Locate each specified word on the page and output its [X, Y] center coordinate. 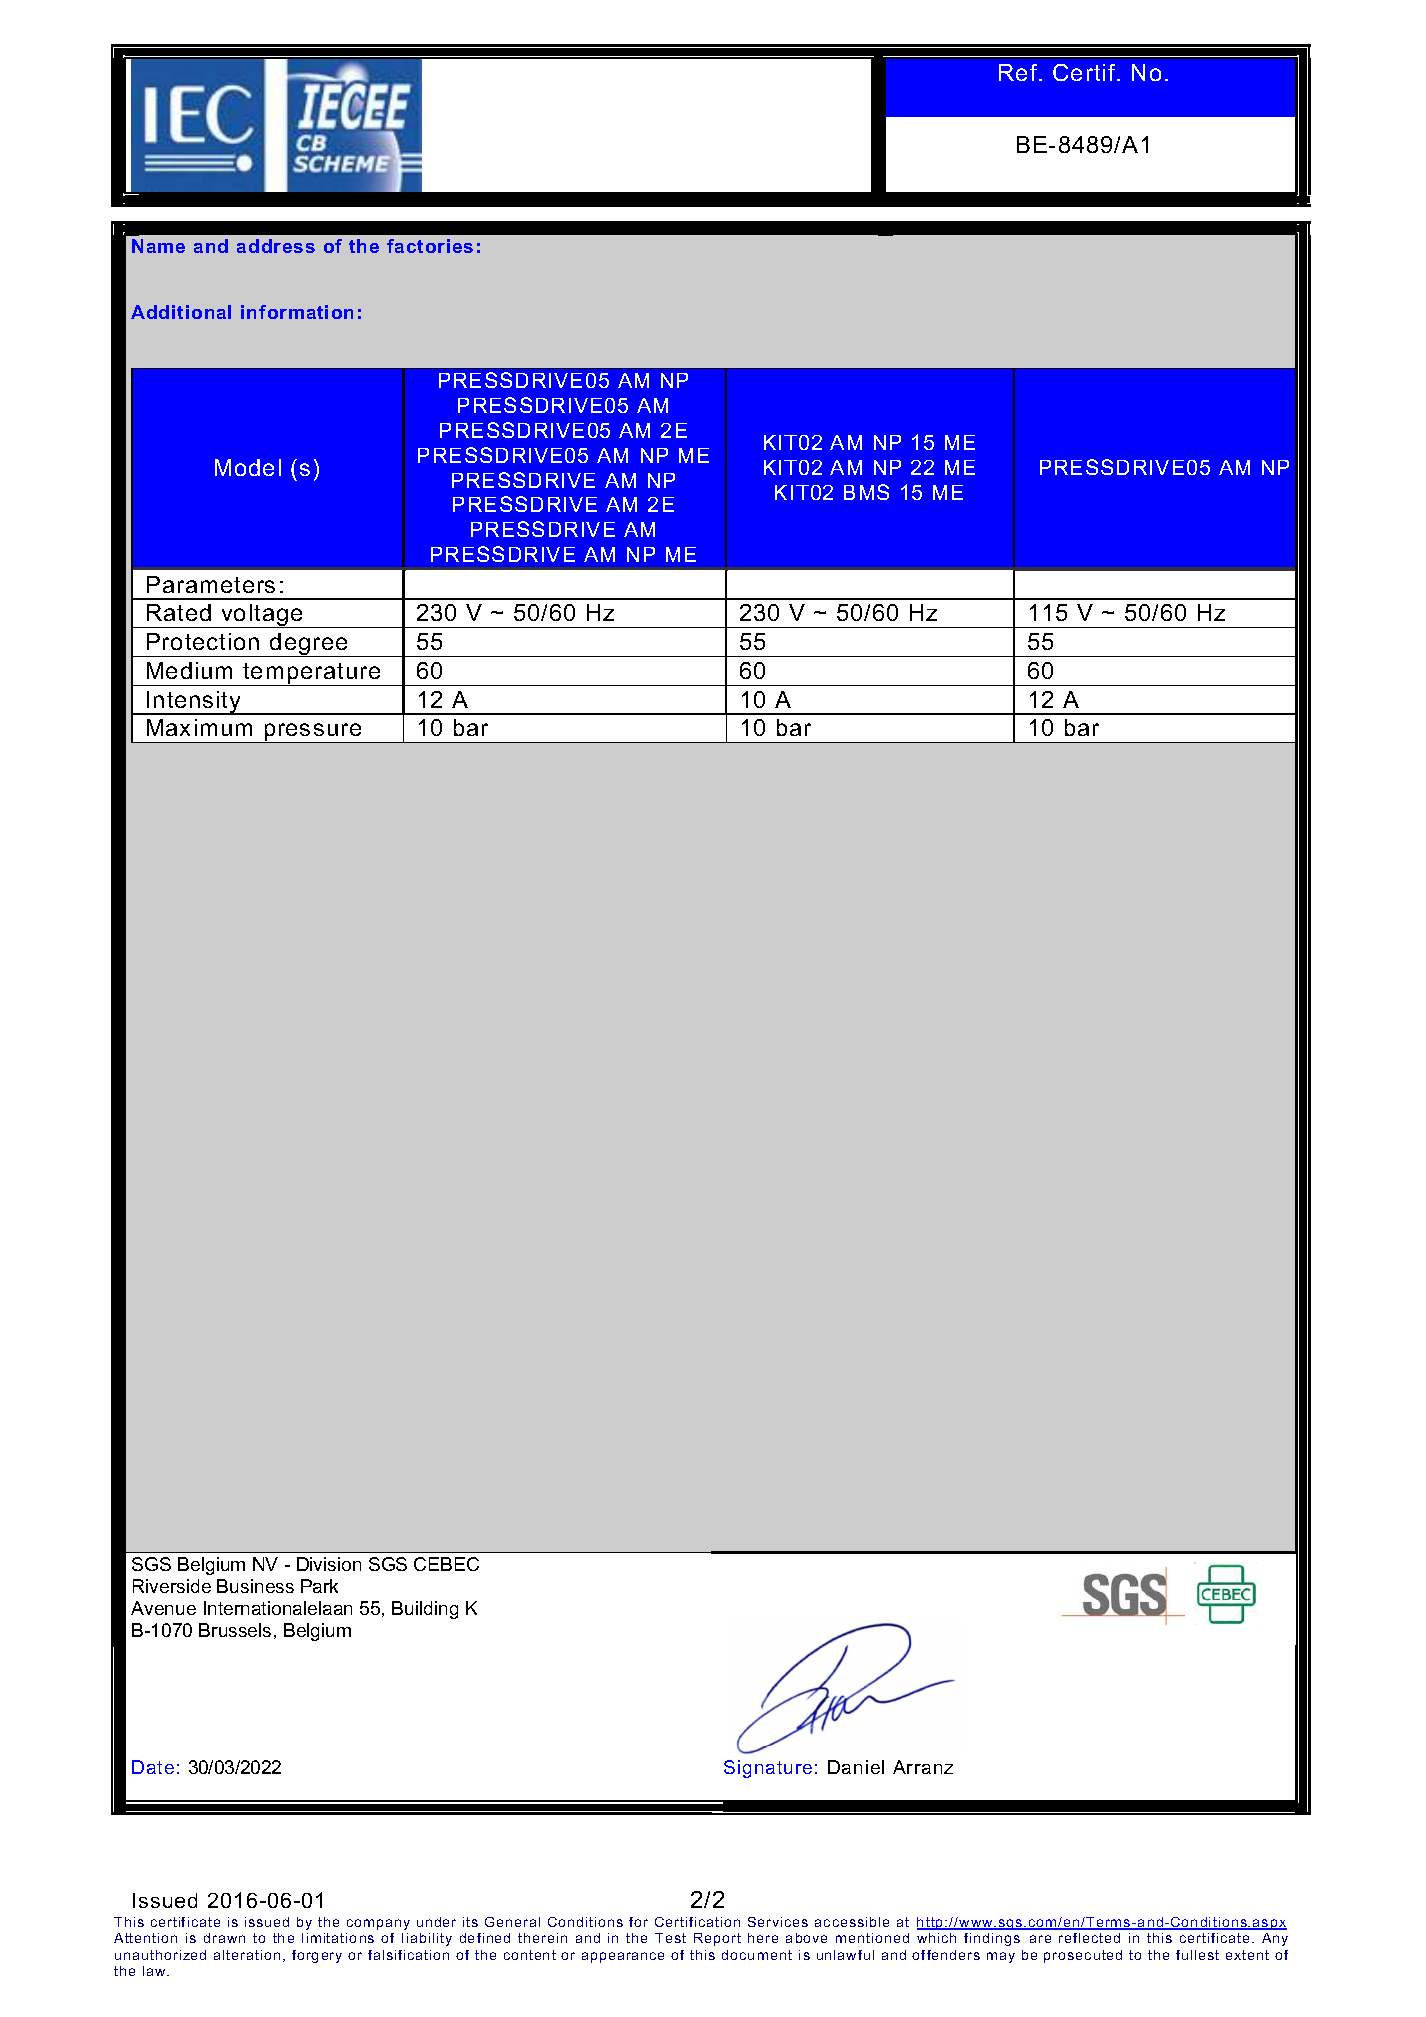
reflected [1089, 1938]
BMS [866, 492]
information [297, 312]
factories [430, 246]
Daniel [856, 1767]
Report [717, 1939]
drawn [224, 1938]
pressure [313, 733]
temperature [312, 674]
